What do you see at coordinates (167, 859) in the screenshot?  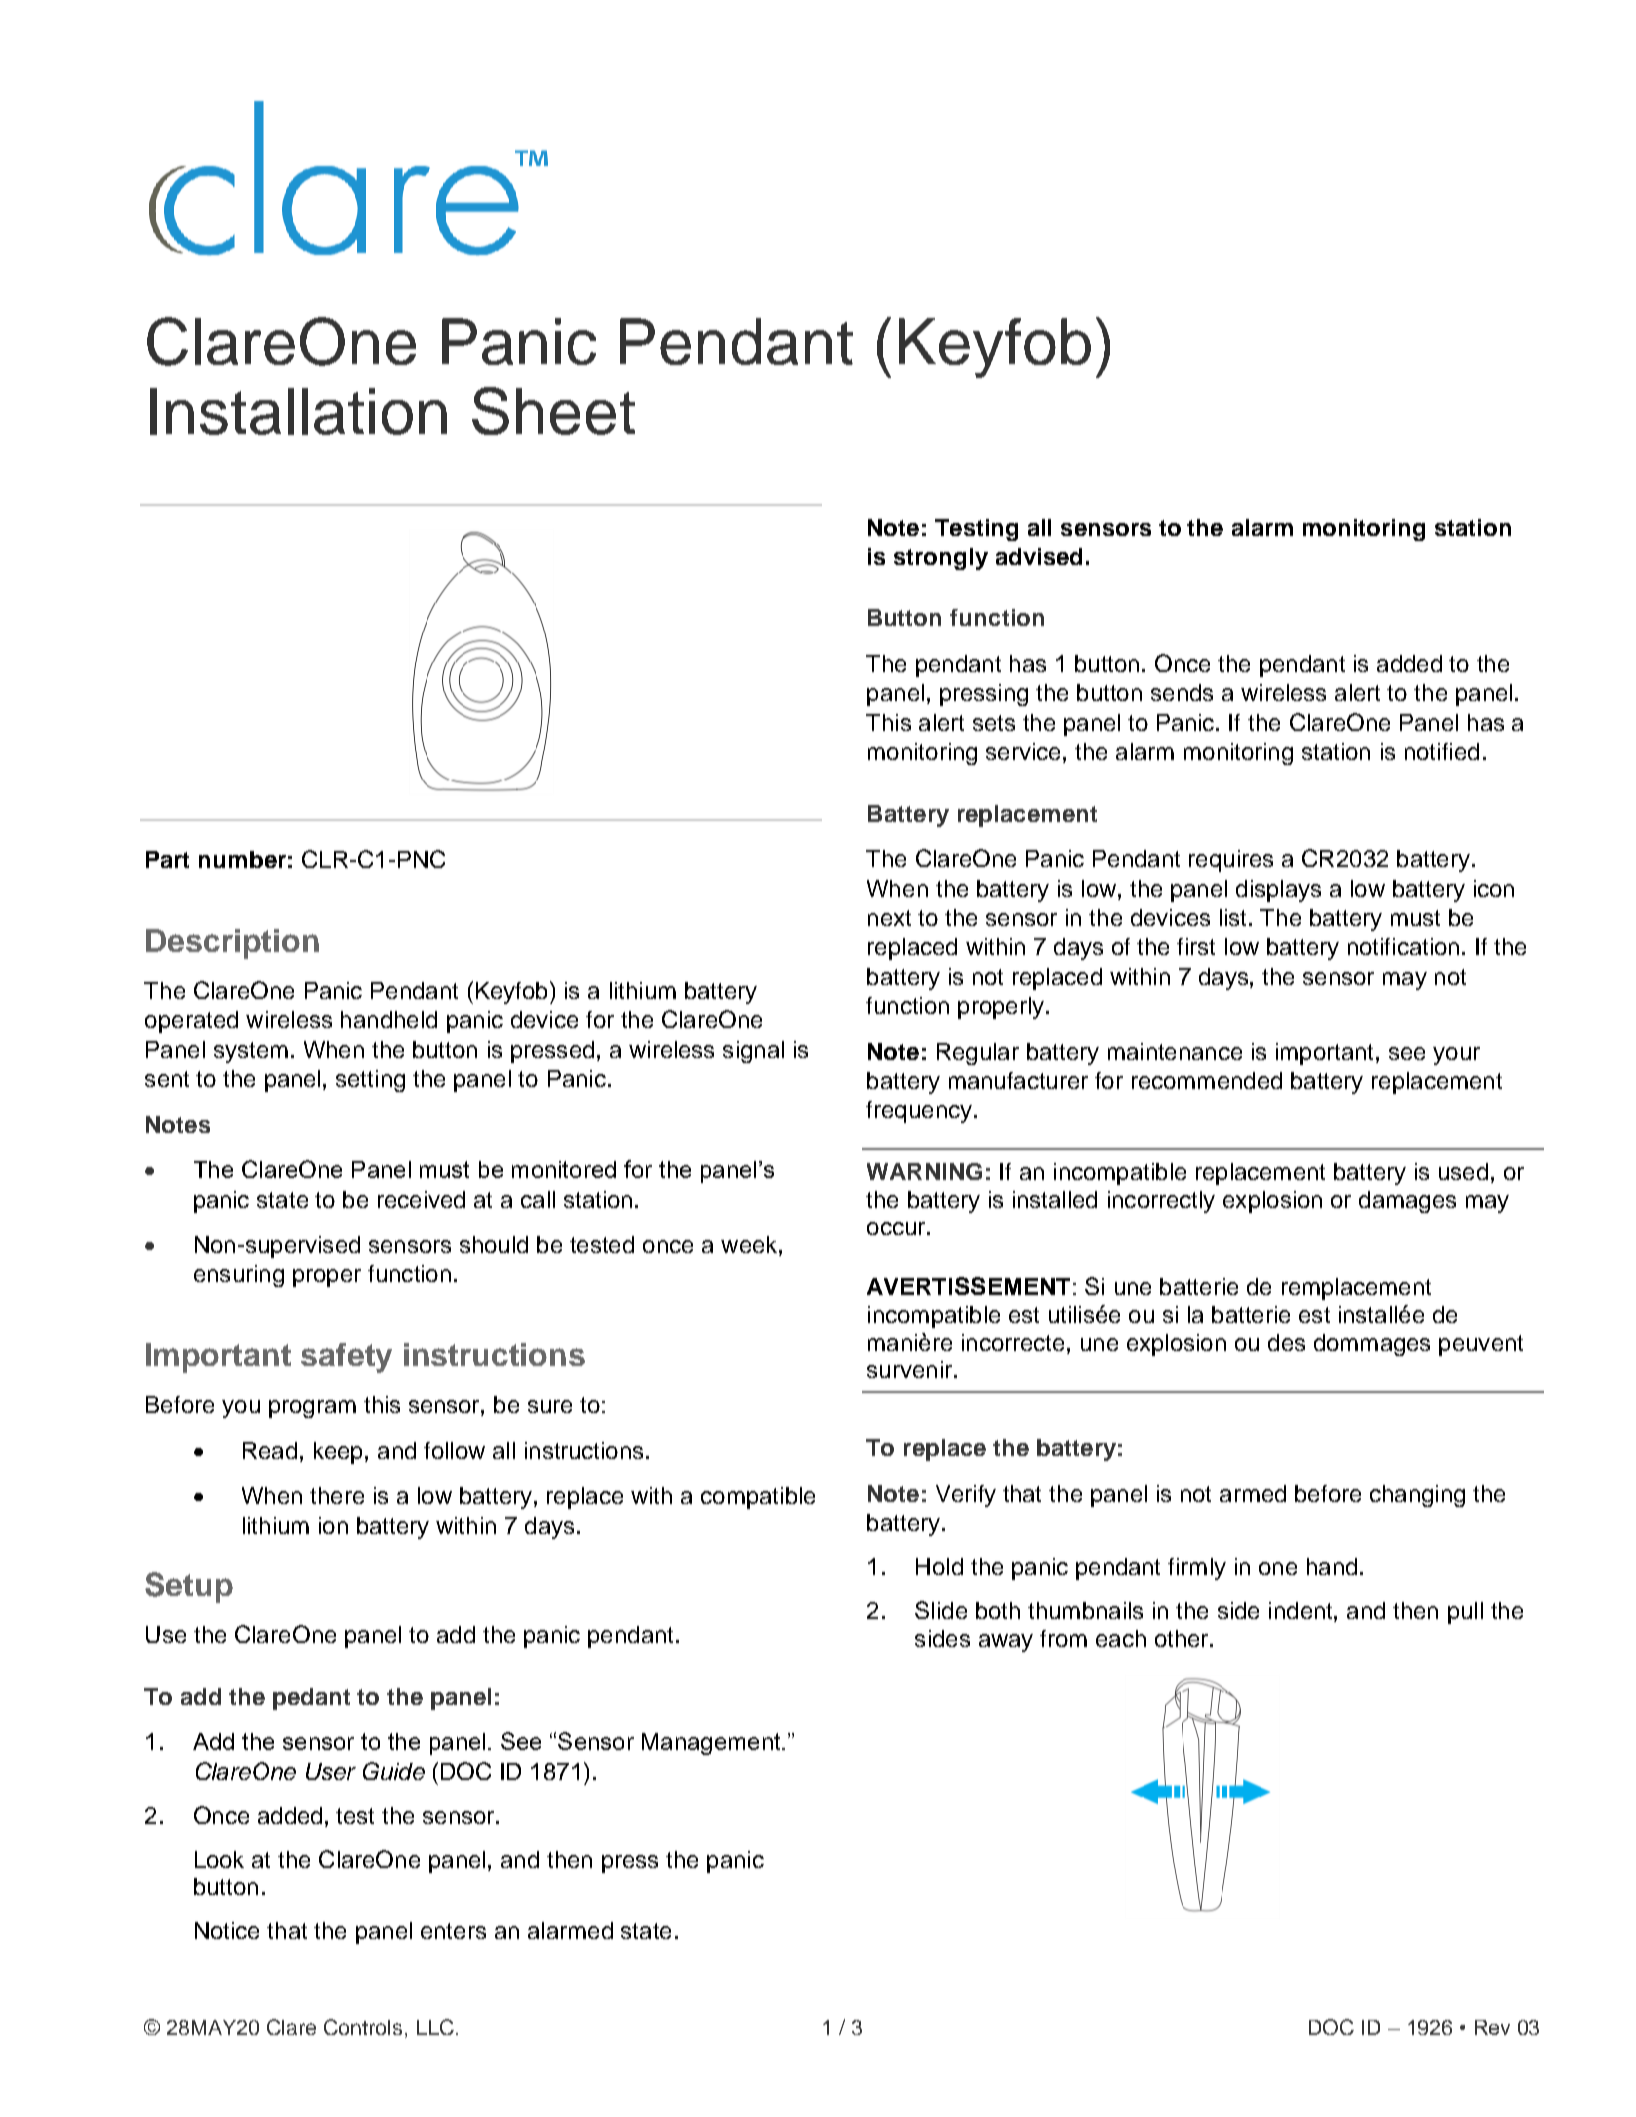 I see `Part` at bounding box center [167, 859].
